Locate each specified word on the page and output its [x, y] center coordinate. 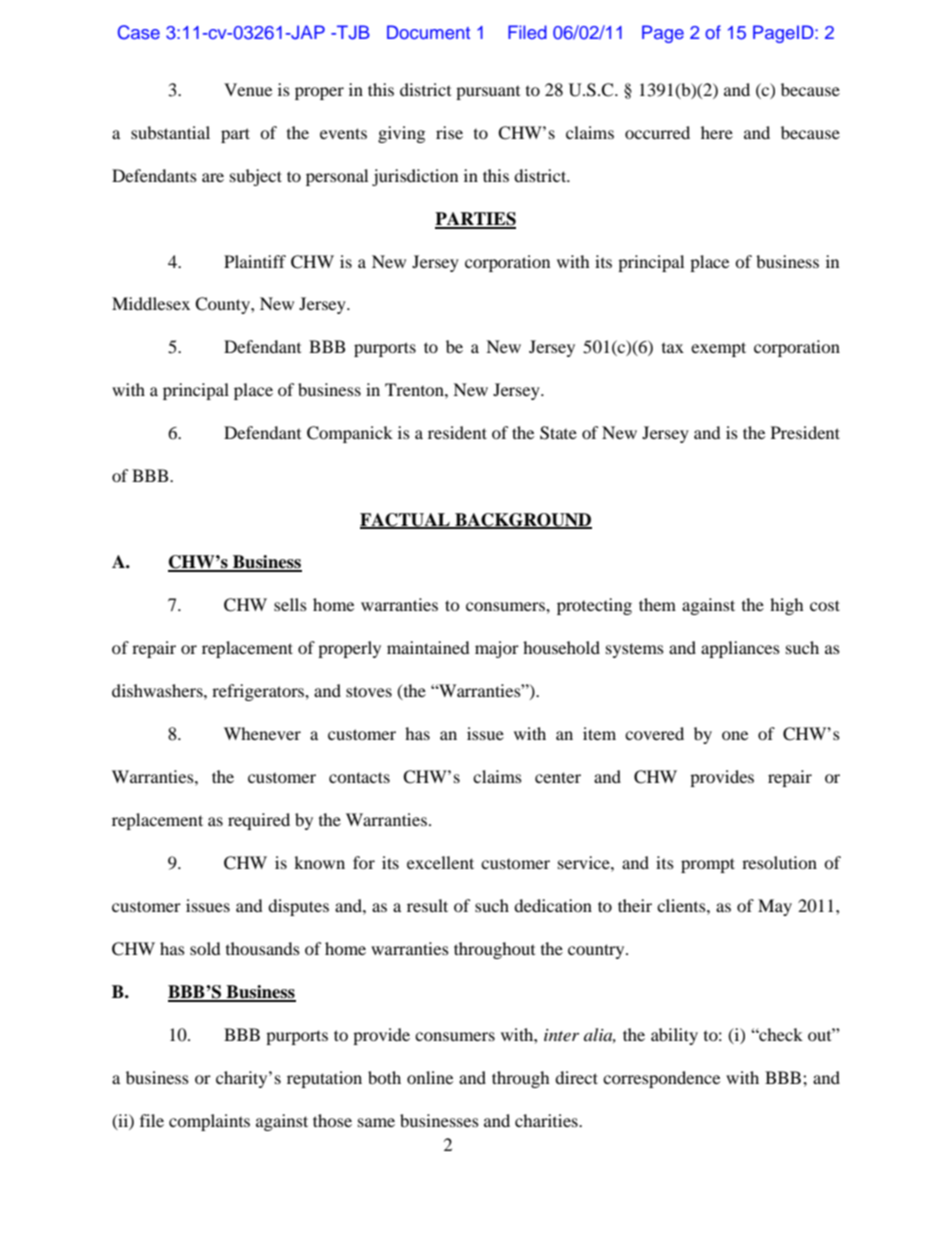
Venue [248, 89]
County [223, 305]
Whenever [262, 733]
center [558, 777]
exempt [718, 349]
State [558, 433]
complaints [209, 1122]
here [717, 132]
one [735, 735]
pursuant [488, 93]
